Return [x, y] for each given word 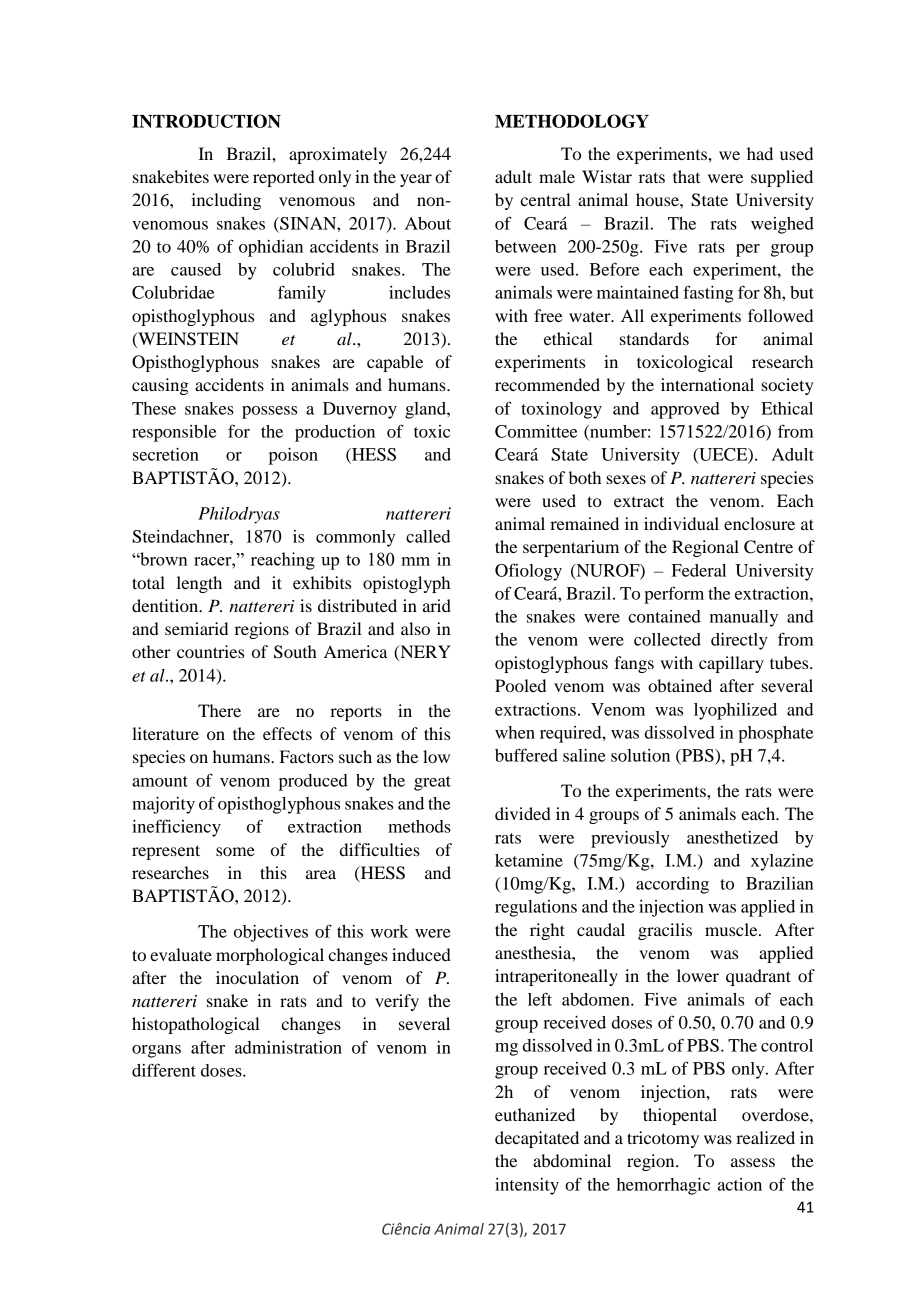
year [416, 180]
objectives [271, 933]
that [686, 176]
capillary [731, 664]
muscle [732, 929]
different [164, 1070]
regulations [536, 908]
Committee [536, 431]
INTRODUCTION [206, 121]
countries [210, 651]
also [415, 628]
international [707, 384]
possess [269, 412]
